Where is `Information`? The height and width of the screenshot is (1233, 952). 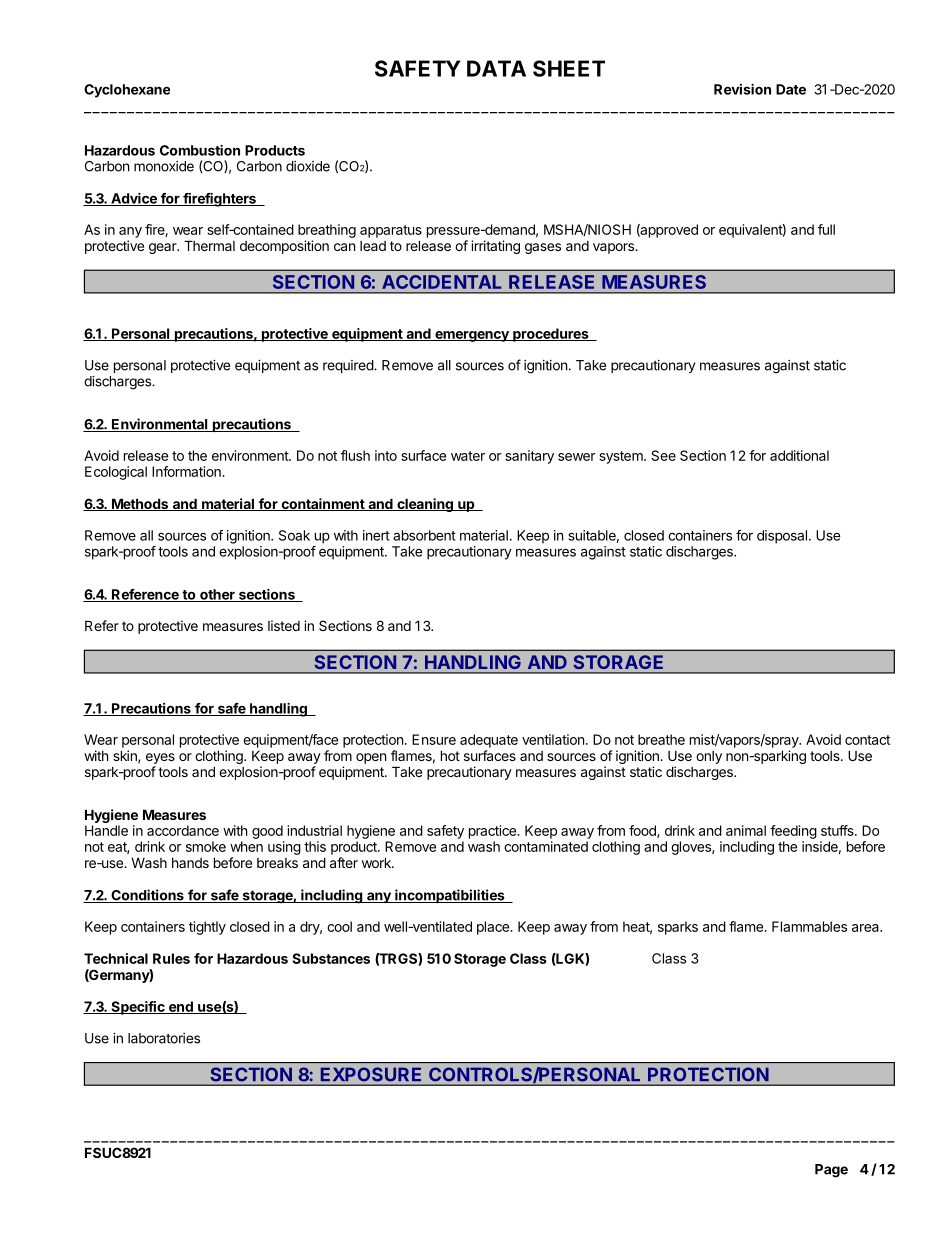
Information is located at coordinates (187, 471).
